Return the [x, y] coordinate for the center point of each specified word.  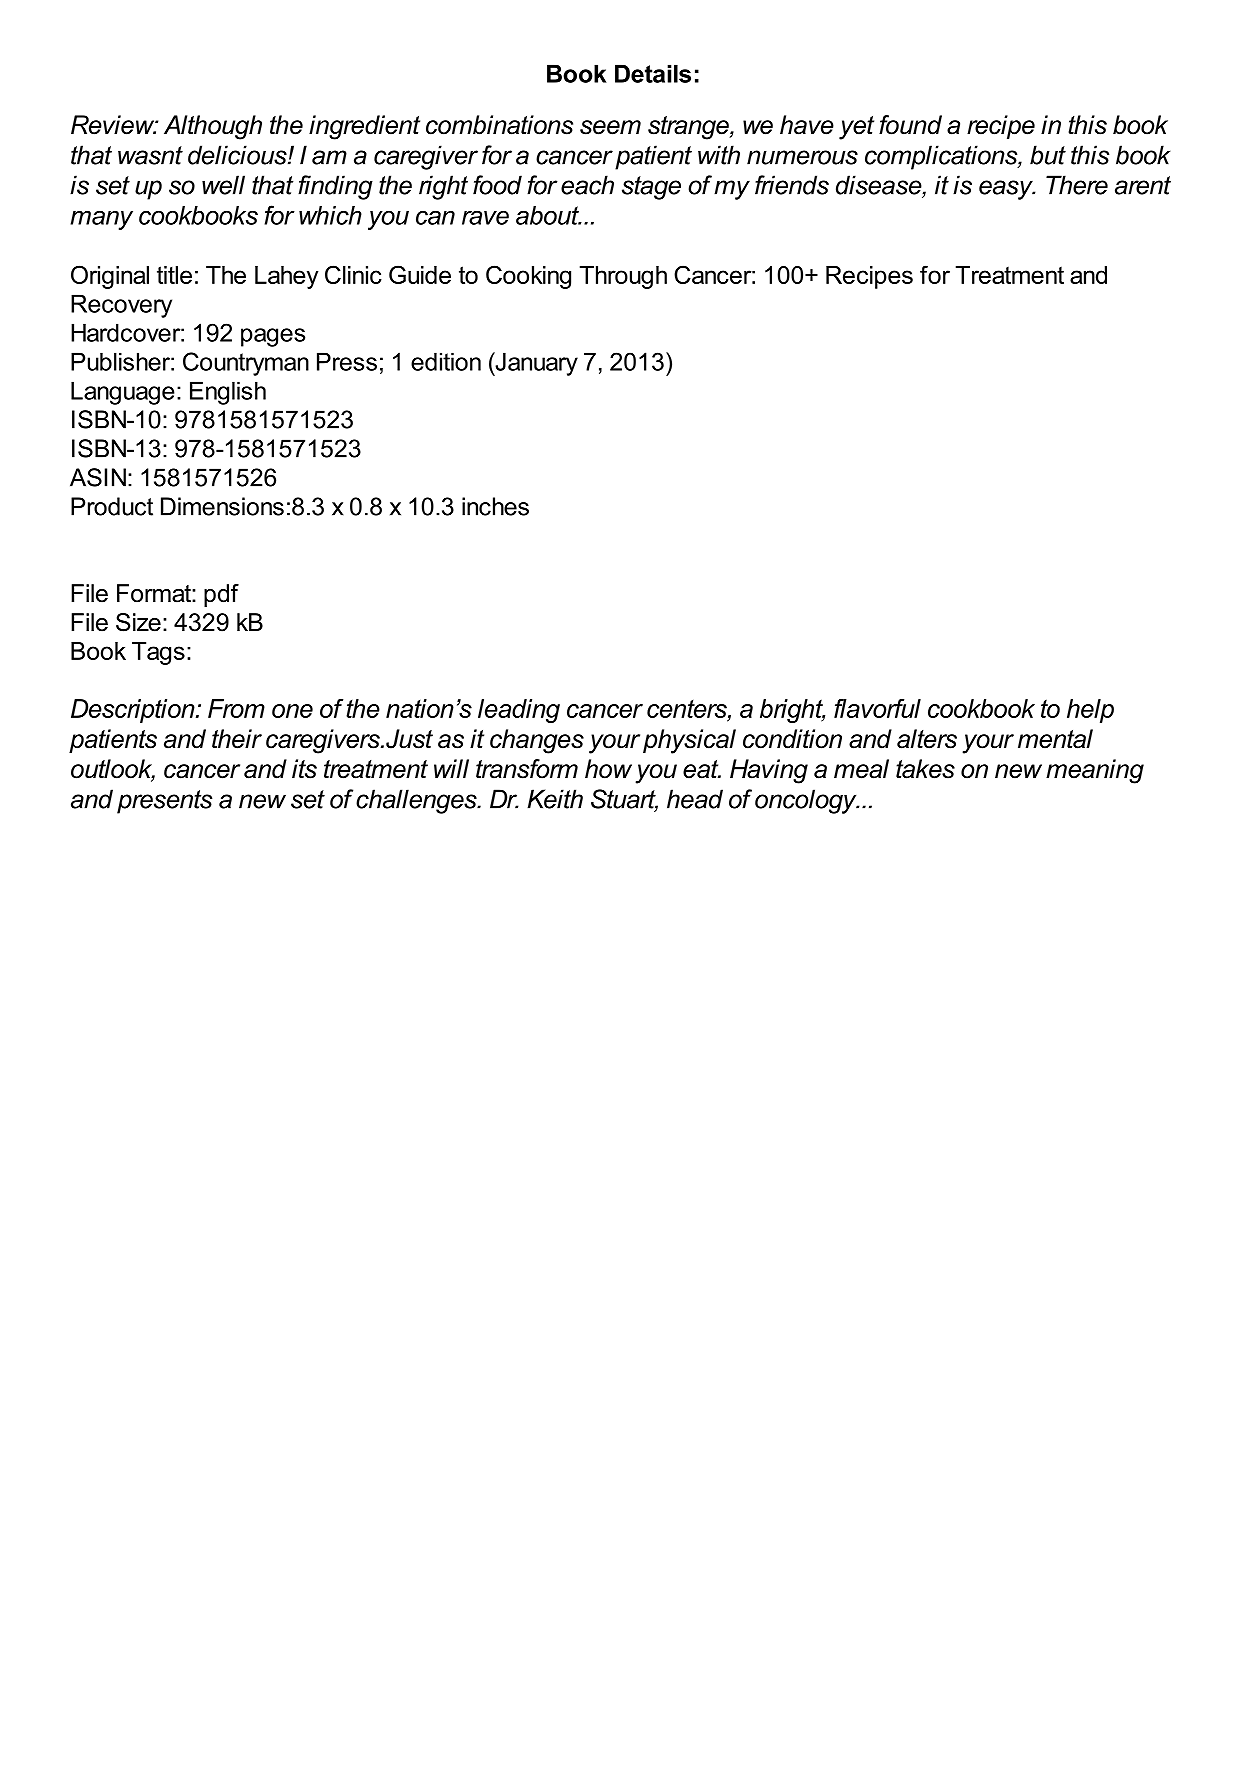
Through [623, 277]
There [1077, 185]
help [1090, 711]
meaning [1095, 771]
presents [164, 802]
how [608, 769]
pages [273, 337]
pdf [221, 595]
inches [495, 506]
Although [213, 127]
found [910, 125]
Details [653, 73]
